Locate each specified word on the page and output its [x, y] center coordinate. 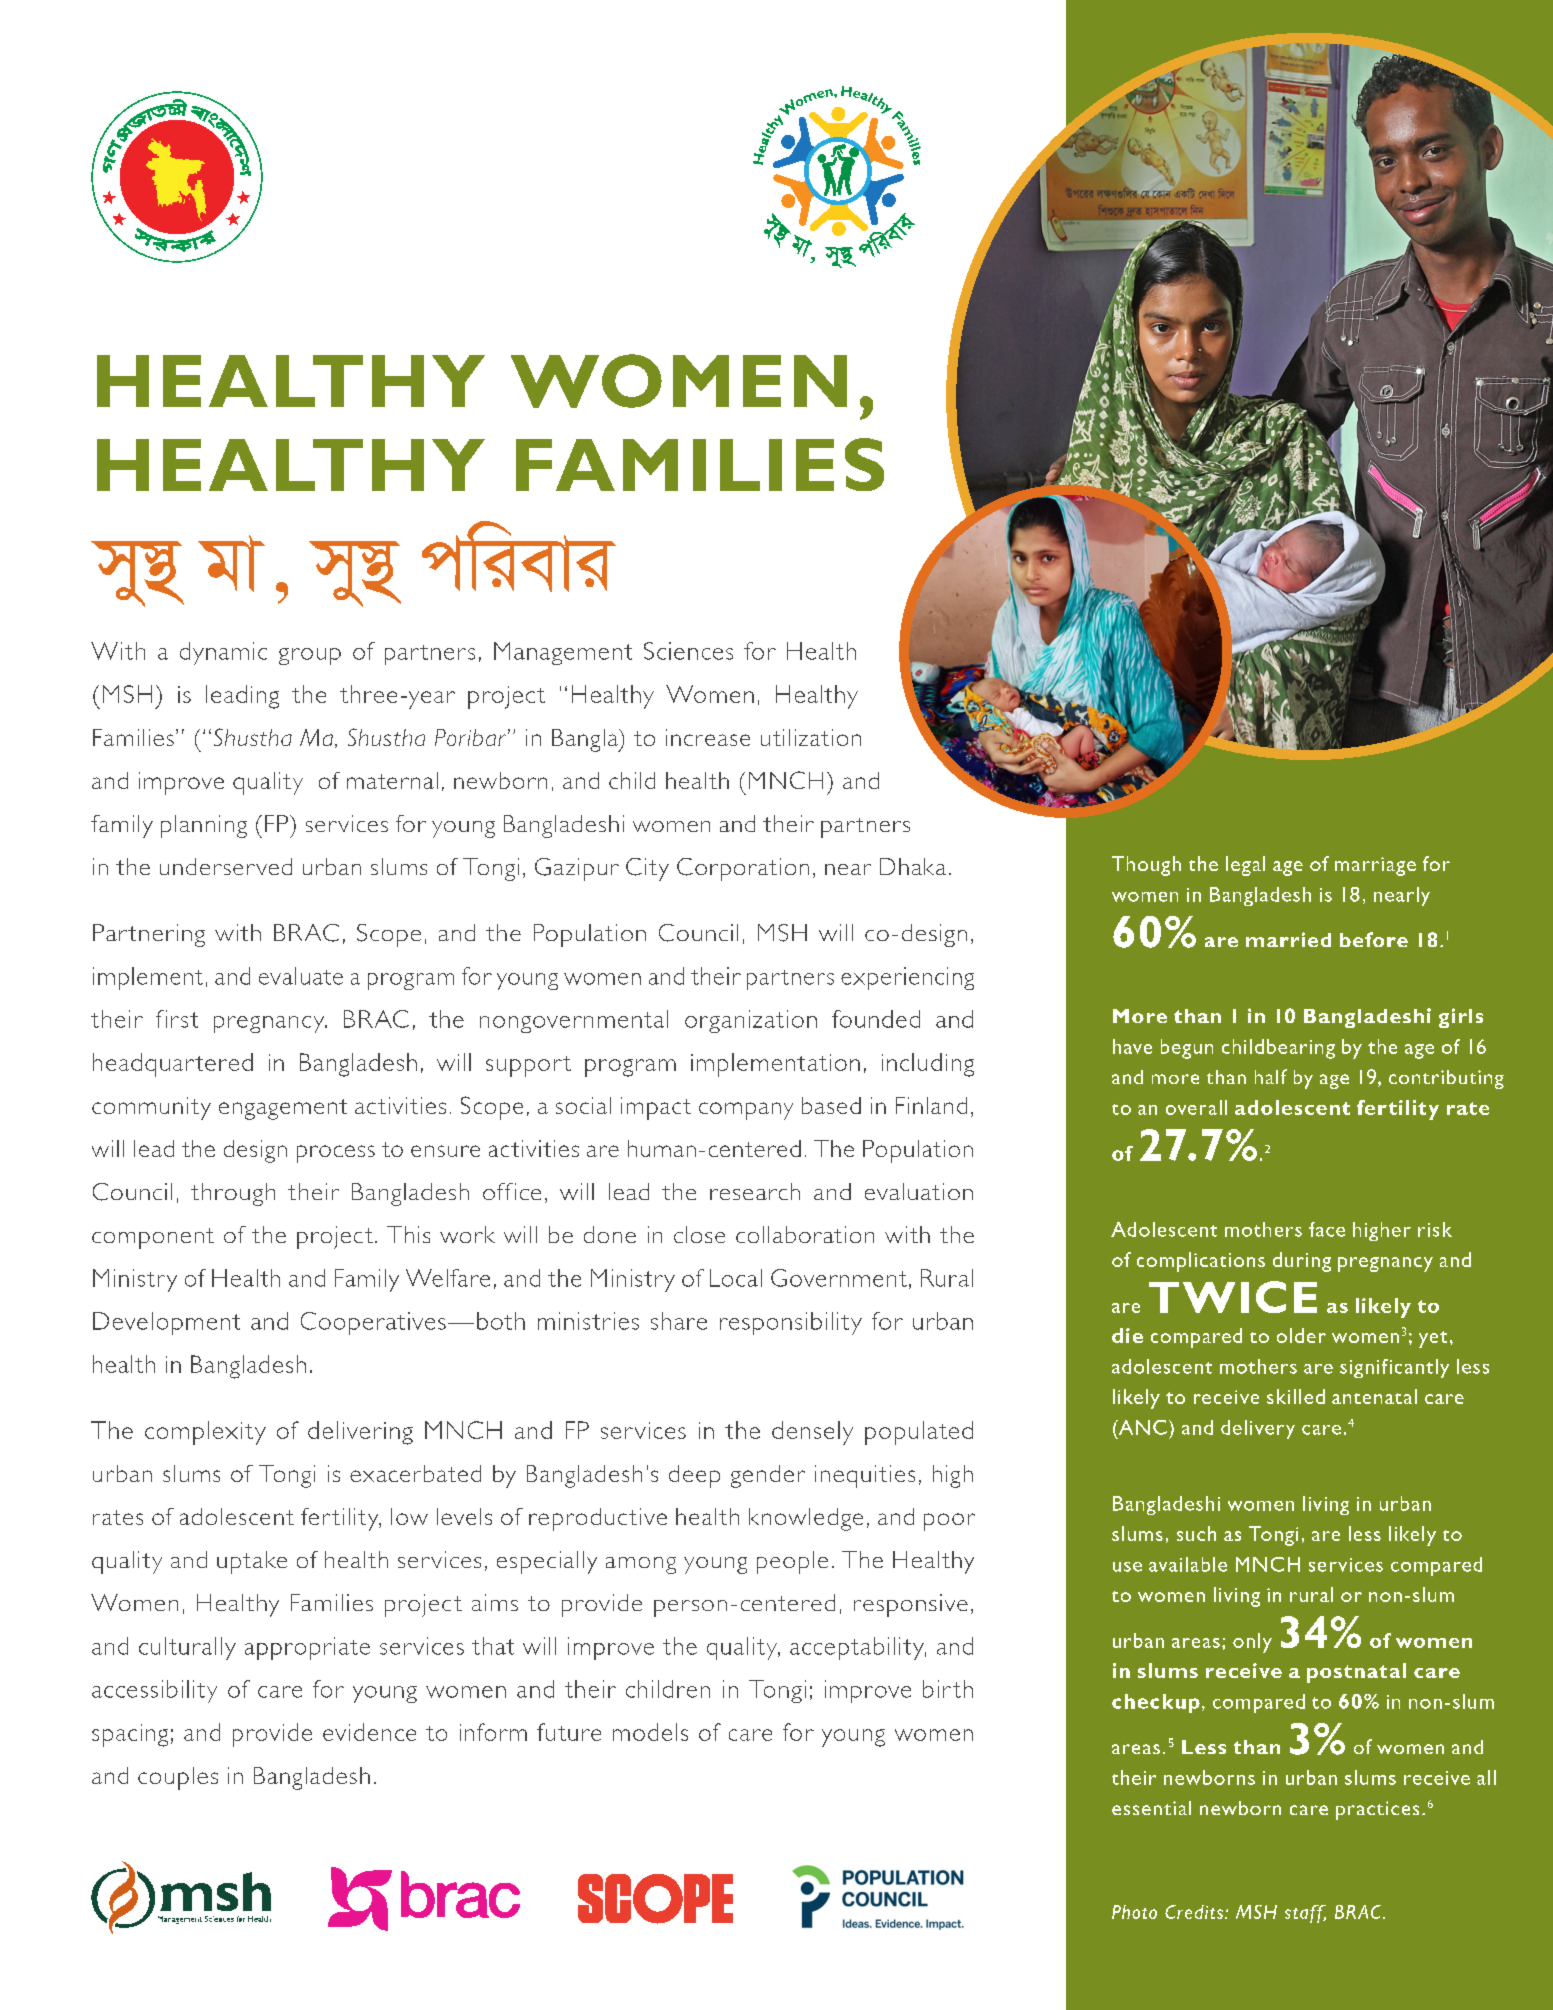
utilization [811, 737]
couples [178, 1778]
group [310, 656]
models [650, 1732]
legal [1245, 866]
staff [1305, 1914]
